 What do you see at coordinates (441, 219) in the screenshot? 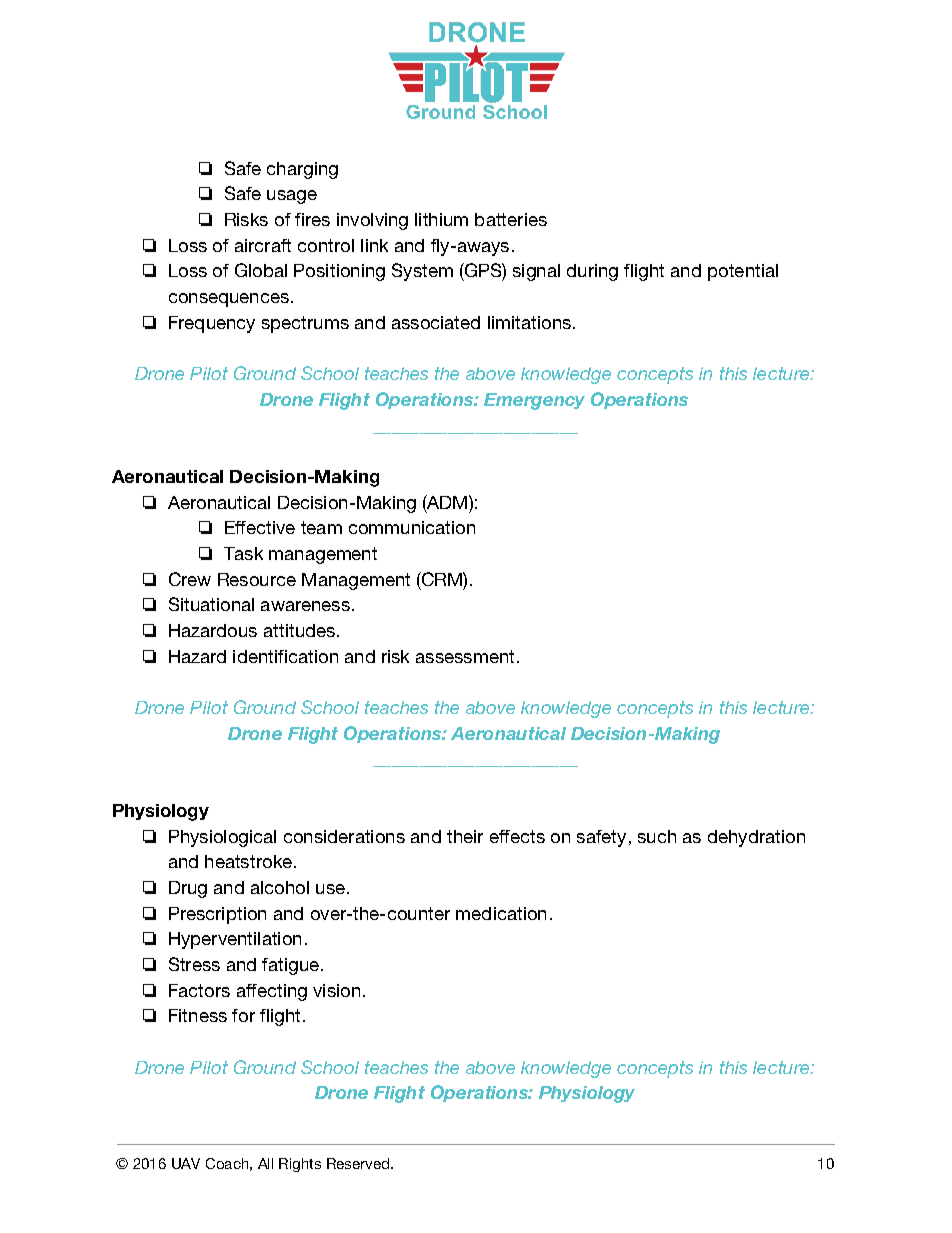
I see `lithium` at bounding box center [441, 219].
